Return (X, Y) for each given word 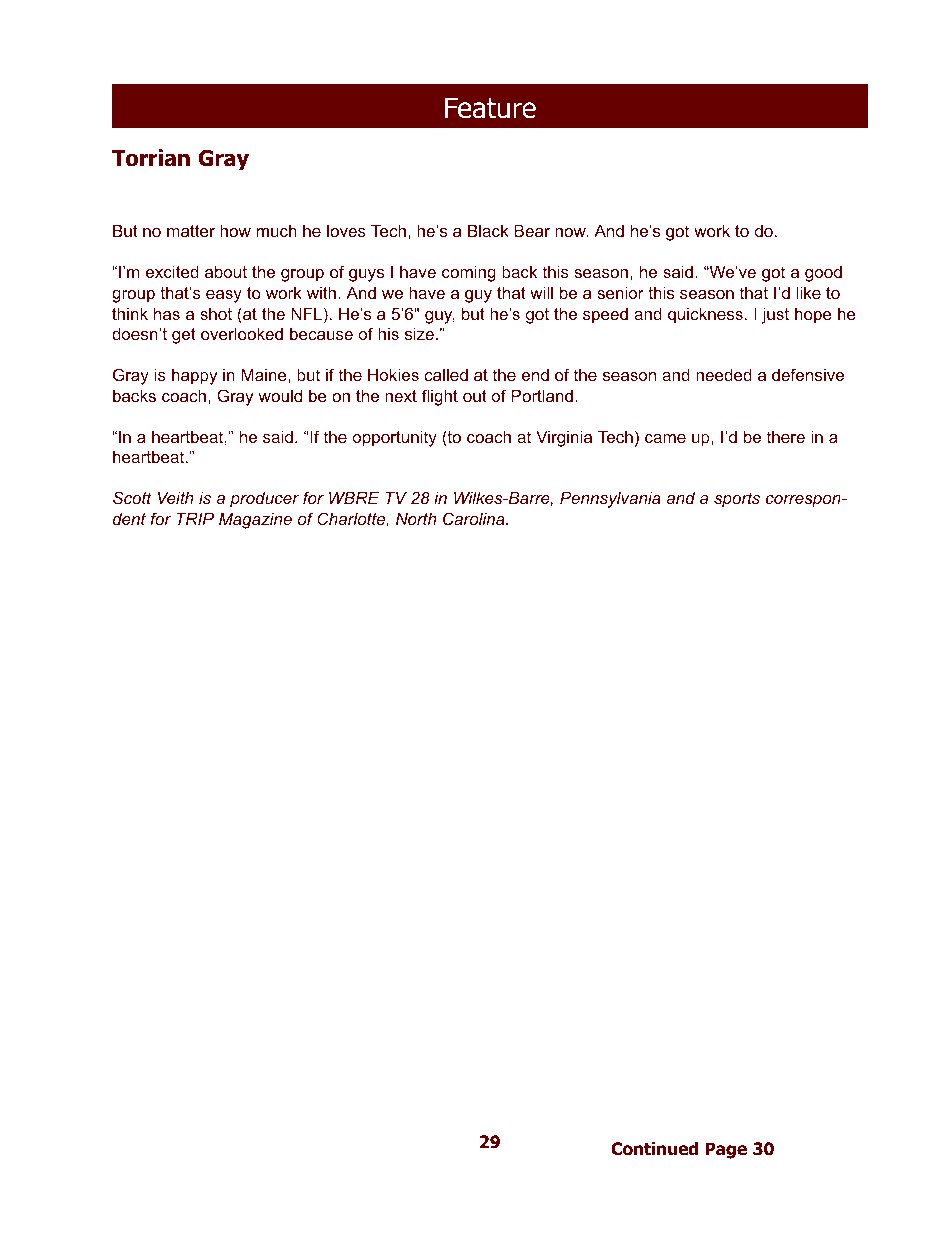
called (446, 374)
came (665, 438)
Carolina (475, 518)
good (823, 273)
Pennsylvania (610, 499)
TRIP (195, 518)
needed (724, 374)
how (235, 230)
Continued (654, 1149)
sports (737, 500)
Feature (490, 108)
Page (726, 1150)
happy (194, 376)
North (416, 518)
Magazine (255, 520)
